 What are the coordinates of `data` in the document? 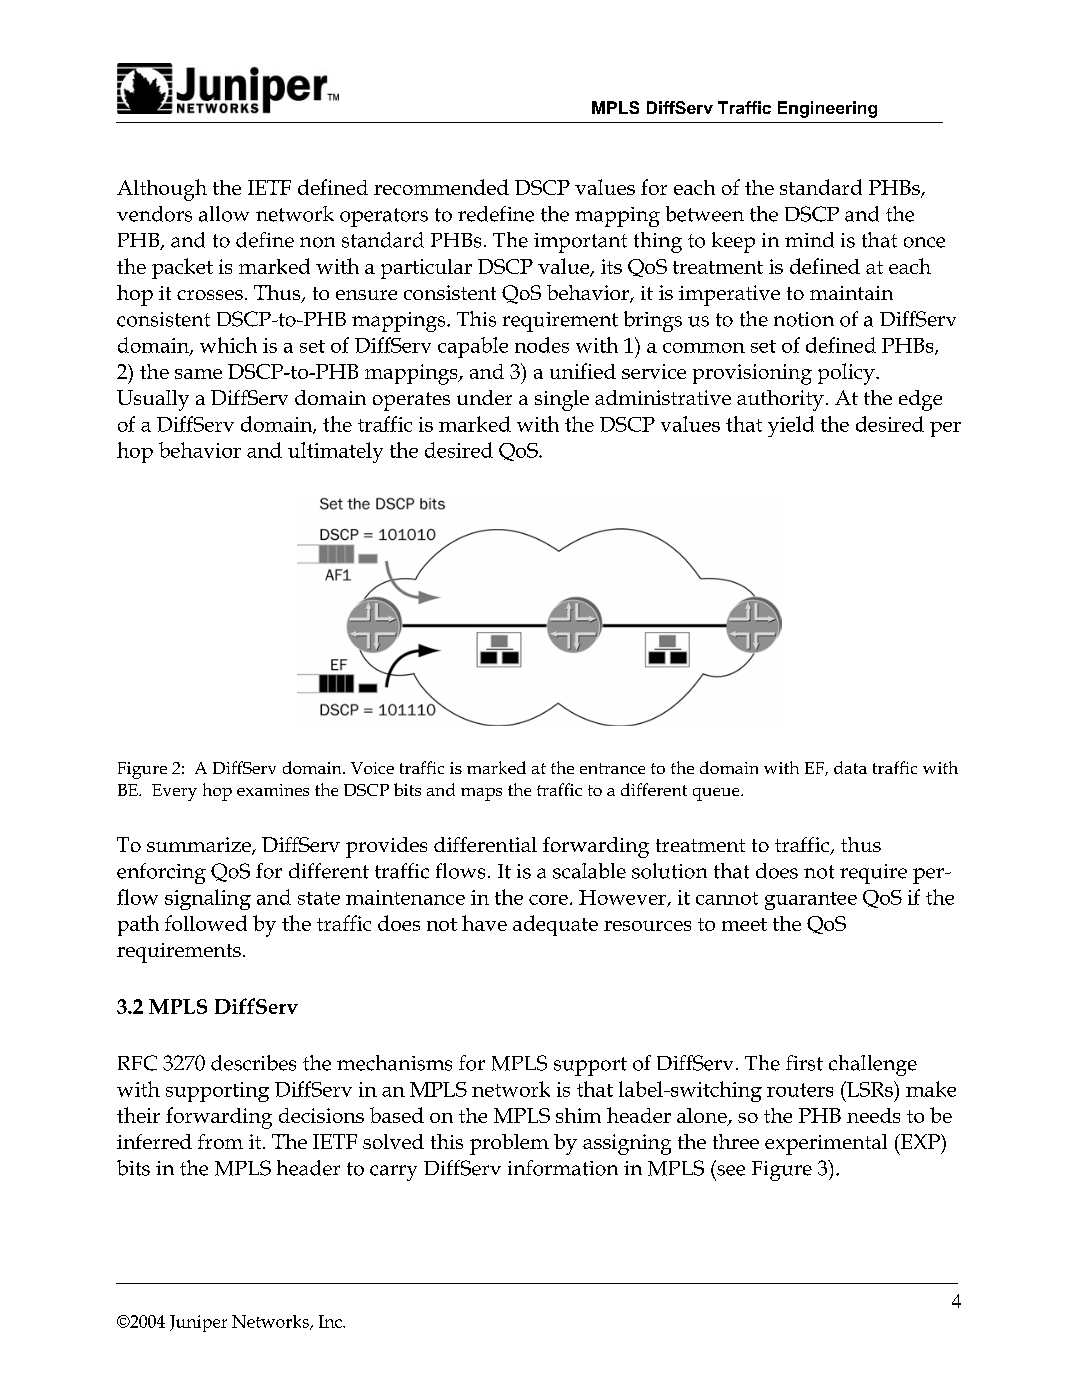 It's located at (850, 767).
